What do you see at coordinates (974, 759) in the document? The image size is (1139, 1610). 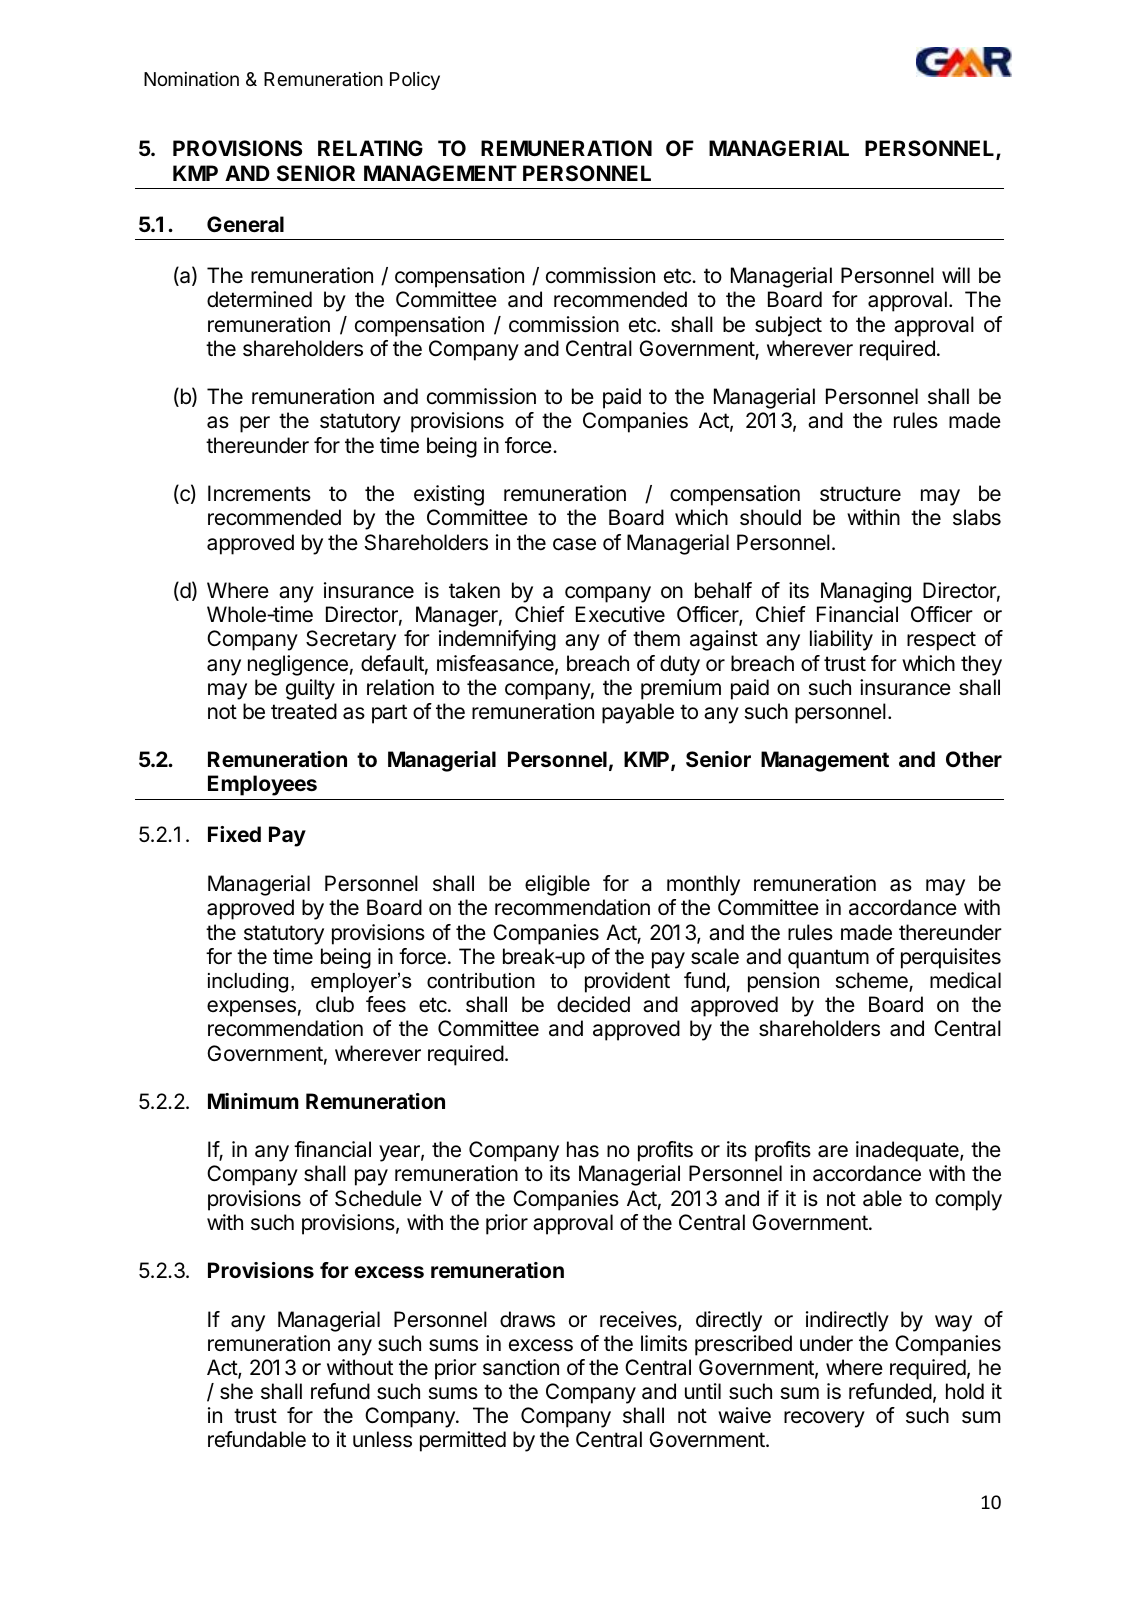 I see `Other` at bounding box center [974, 759].
